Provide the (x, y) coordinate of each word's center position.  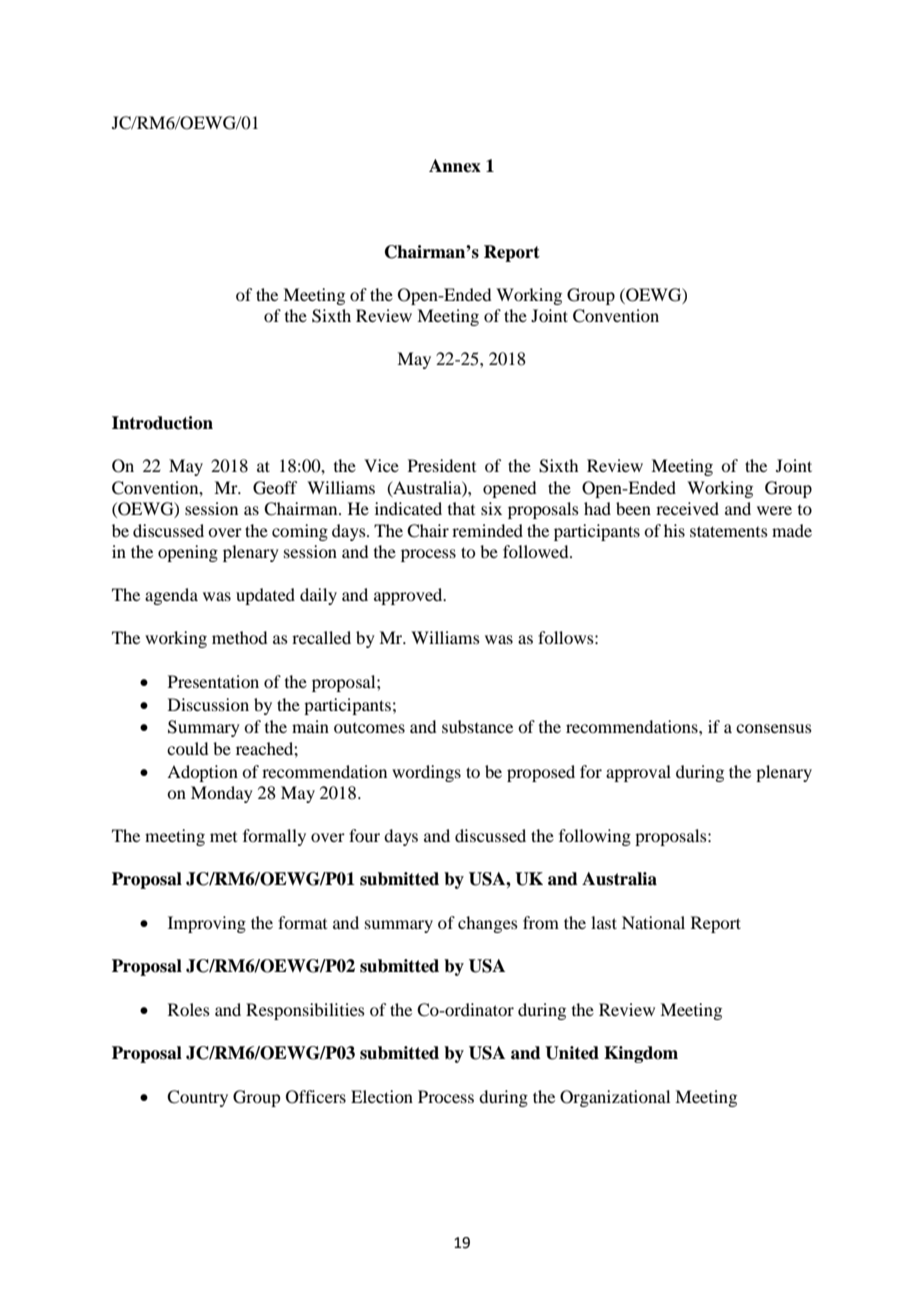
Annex (455, 166)
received (687, 508)
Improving (207, 924)
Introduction (162, 423)
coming (300, 532)
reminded (487, 530)
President (442, 465)
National (653, 922)
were (774, 510)
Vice (381, 465)
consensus (774, 728)
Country (197, 1098)
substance (477, 726)
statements (729, 531)
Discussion (208, 704)
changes (488, 924)
